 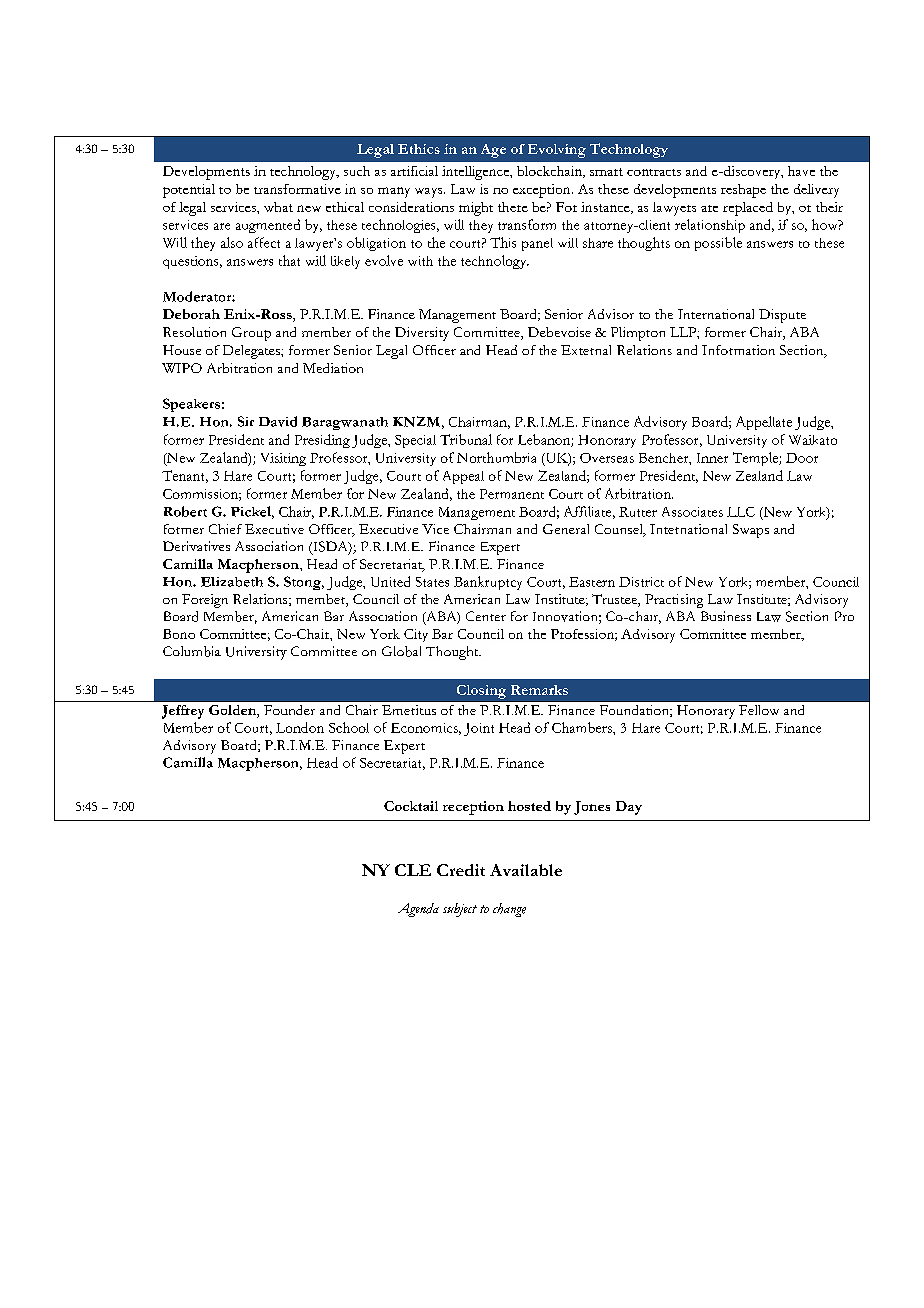 What do you see at coordinates (479, 729) in the screenshot?
I see `Joint` at bounding box center [479, 729].
